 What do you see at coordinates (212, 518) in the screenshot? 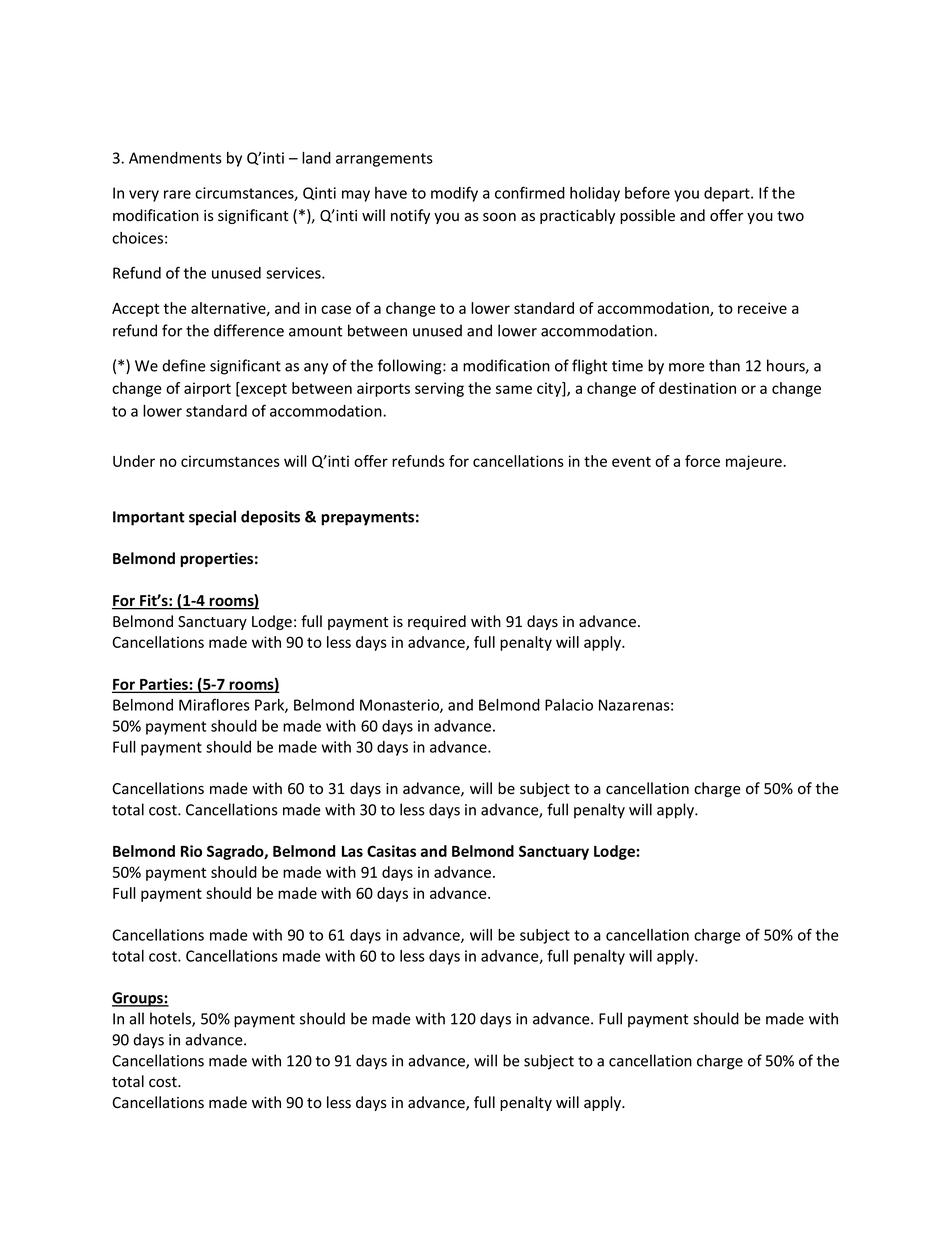
I see `special` at bounding box center [212, 518].
